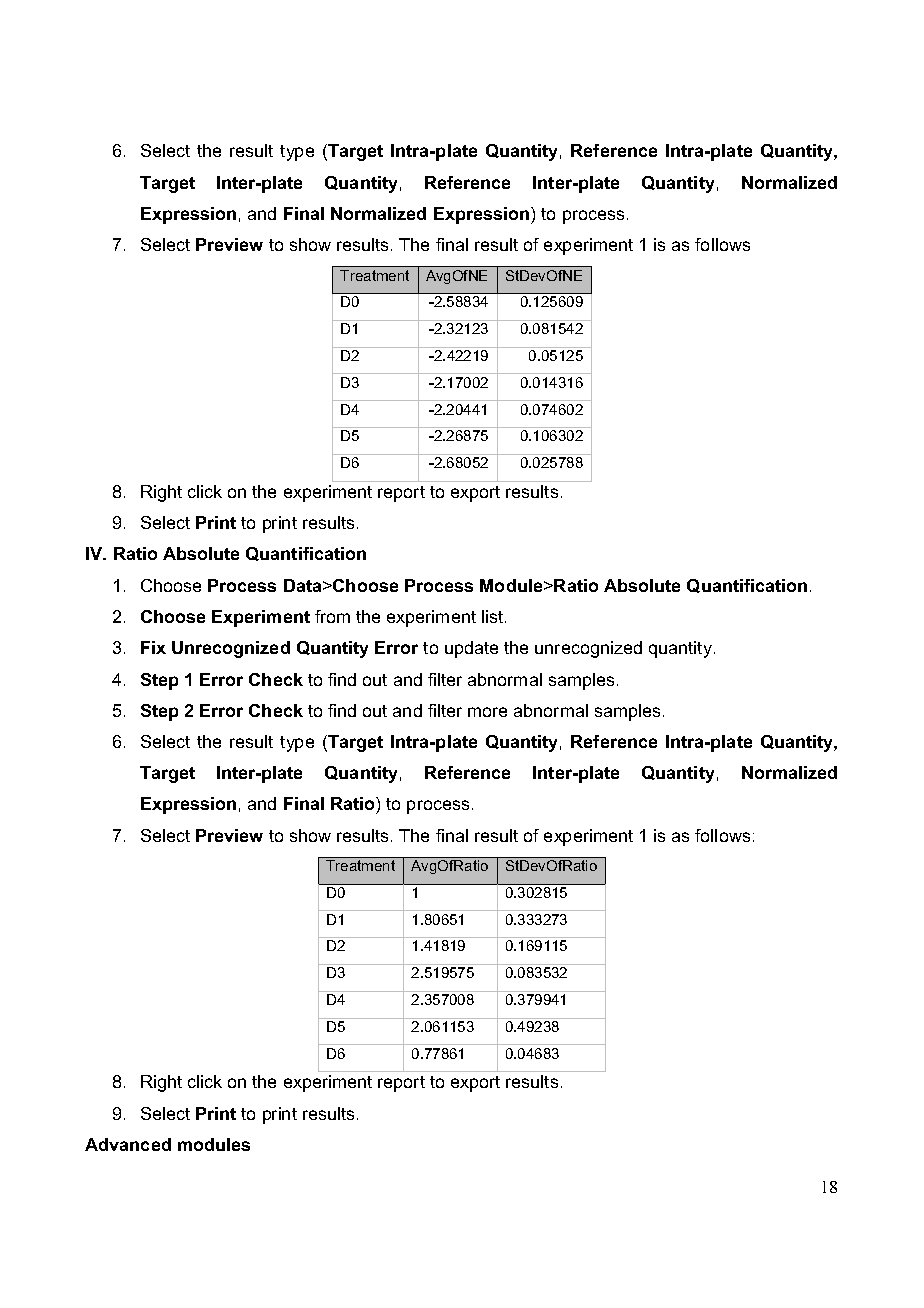 This page has width=924, height=1308. What do you see at coordinates (487, 712) in the page?
I see `more` at bounding box center [487, 712].
